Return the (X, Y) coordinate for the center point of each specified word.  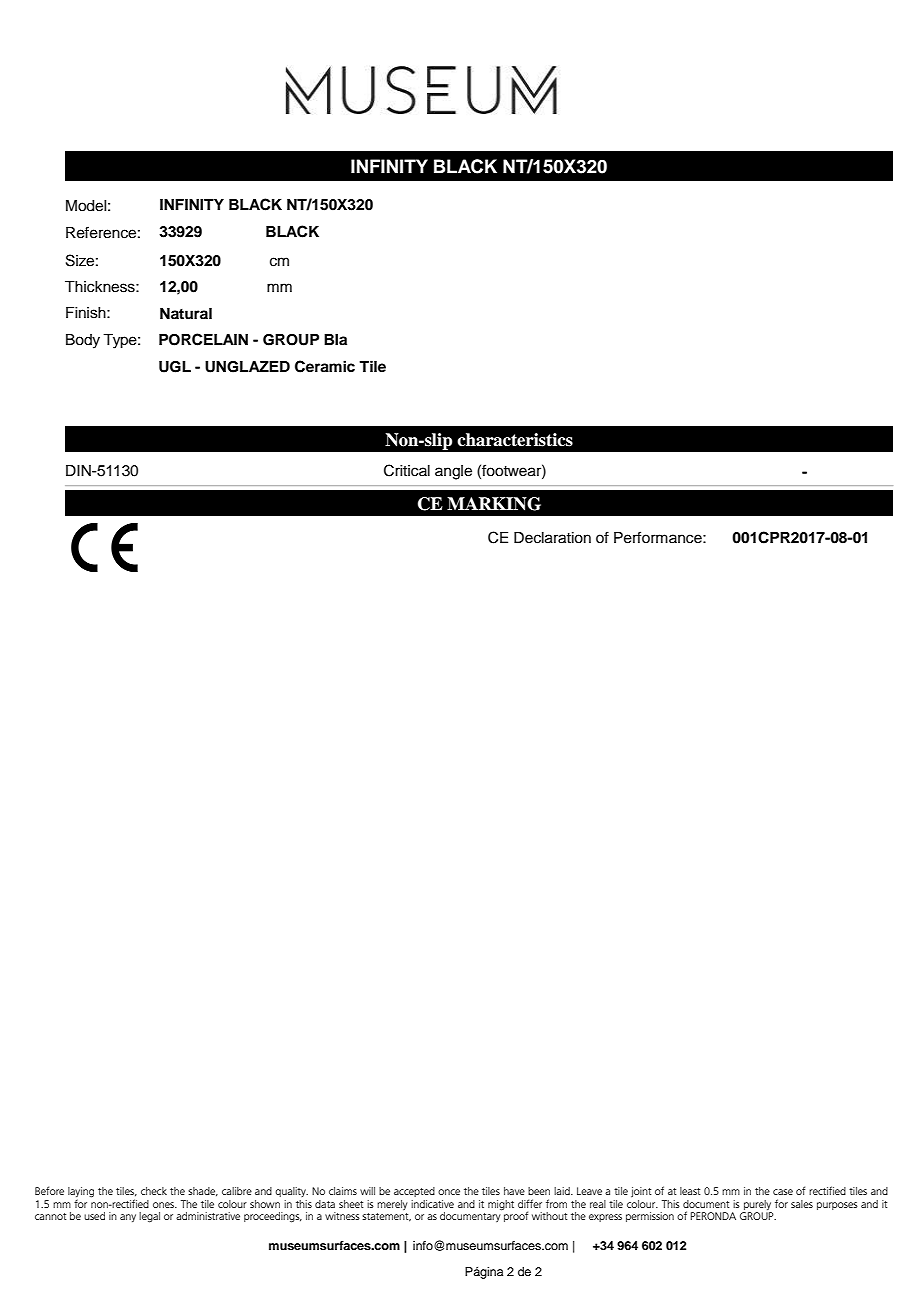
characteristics (515, 440)
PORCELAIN (203, 339)
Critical (407, 470)
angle (453, 472)
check (154, 1191)
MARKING (494, 504)
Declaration (552, 538)
